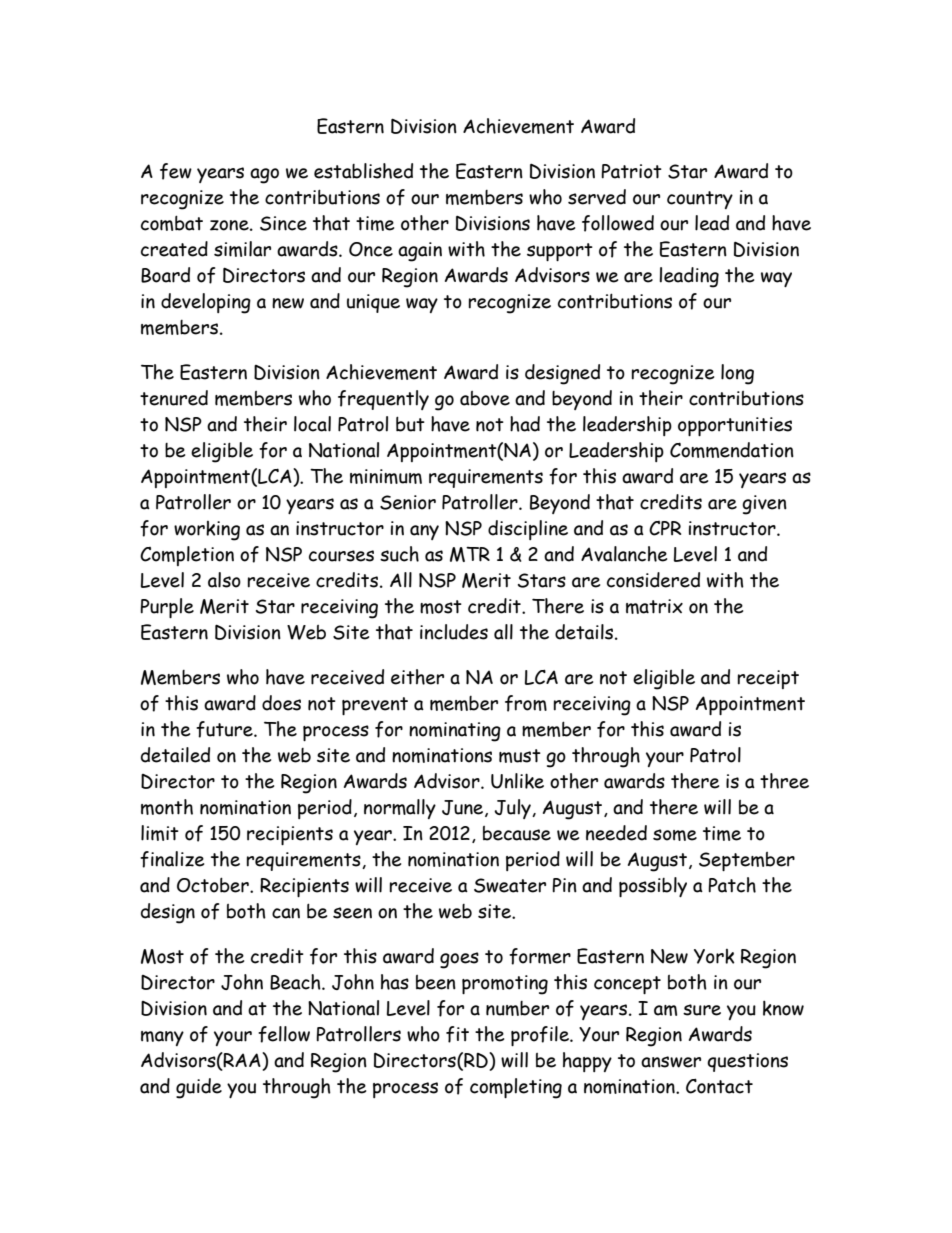  I want to click on some, so click(675, 835).
